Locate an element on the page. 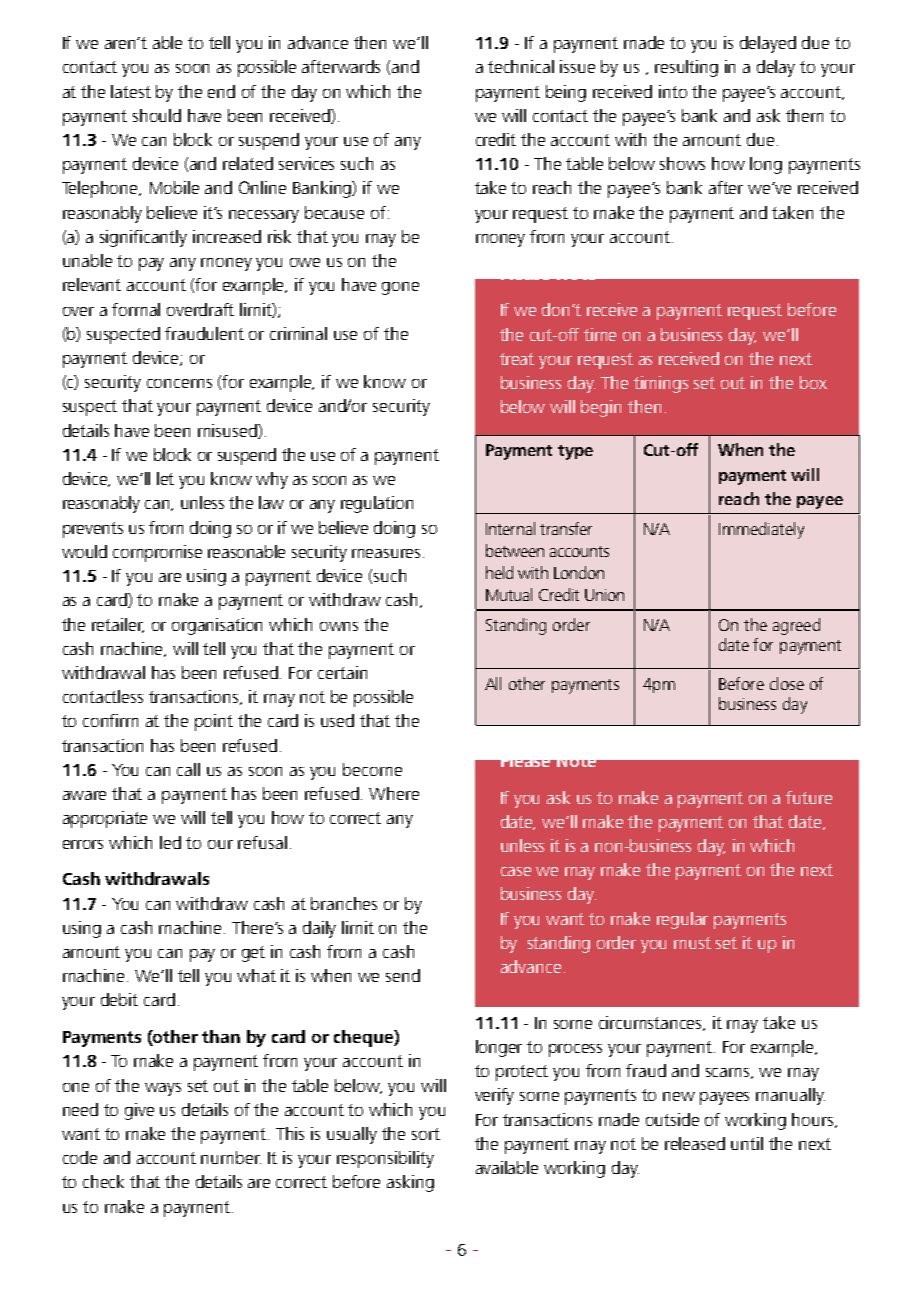  into is located at coordinates (673, 91).
